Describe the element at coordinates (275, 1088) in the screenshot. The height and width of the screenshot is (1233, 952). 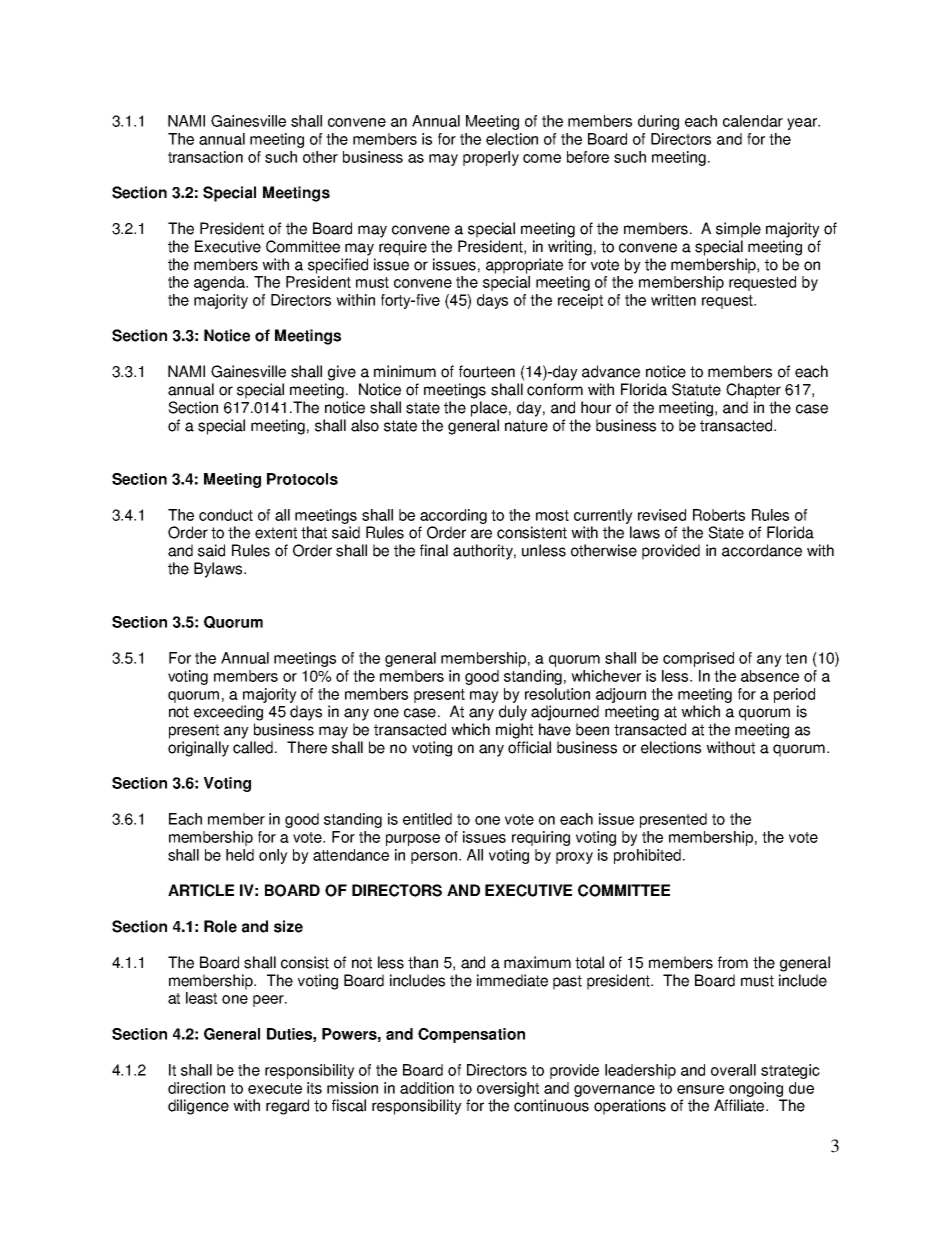
I see `execute` at that location.
